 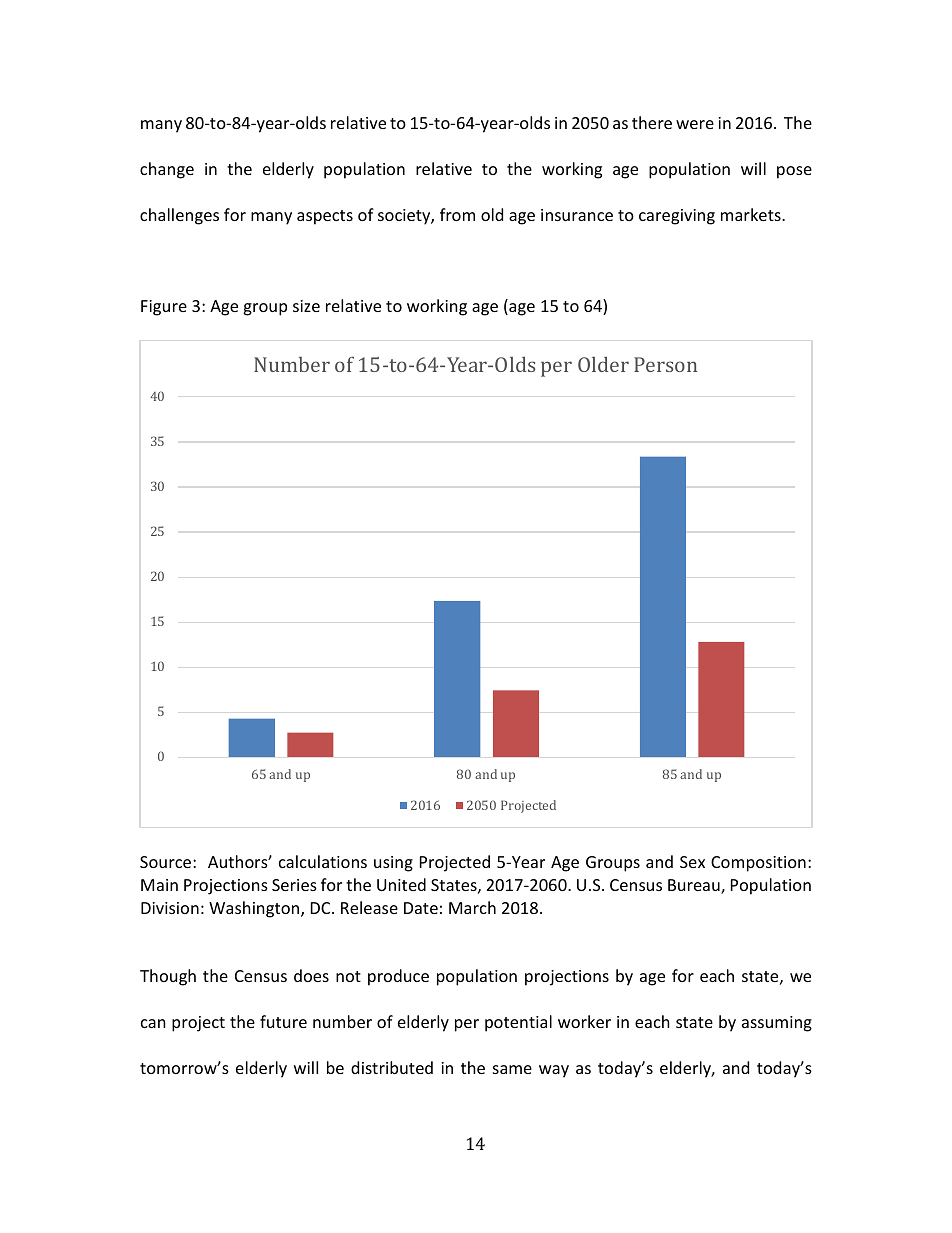 What do you see at coordinates (457, 214) in the screenshot?
I see `from` at bounding box center [457, 214].
